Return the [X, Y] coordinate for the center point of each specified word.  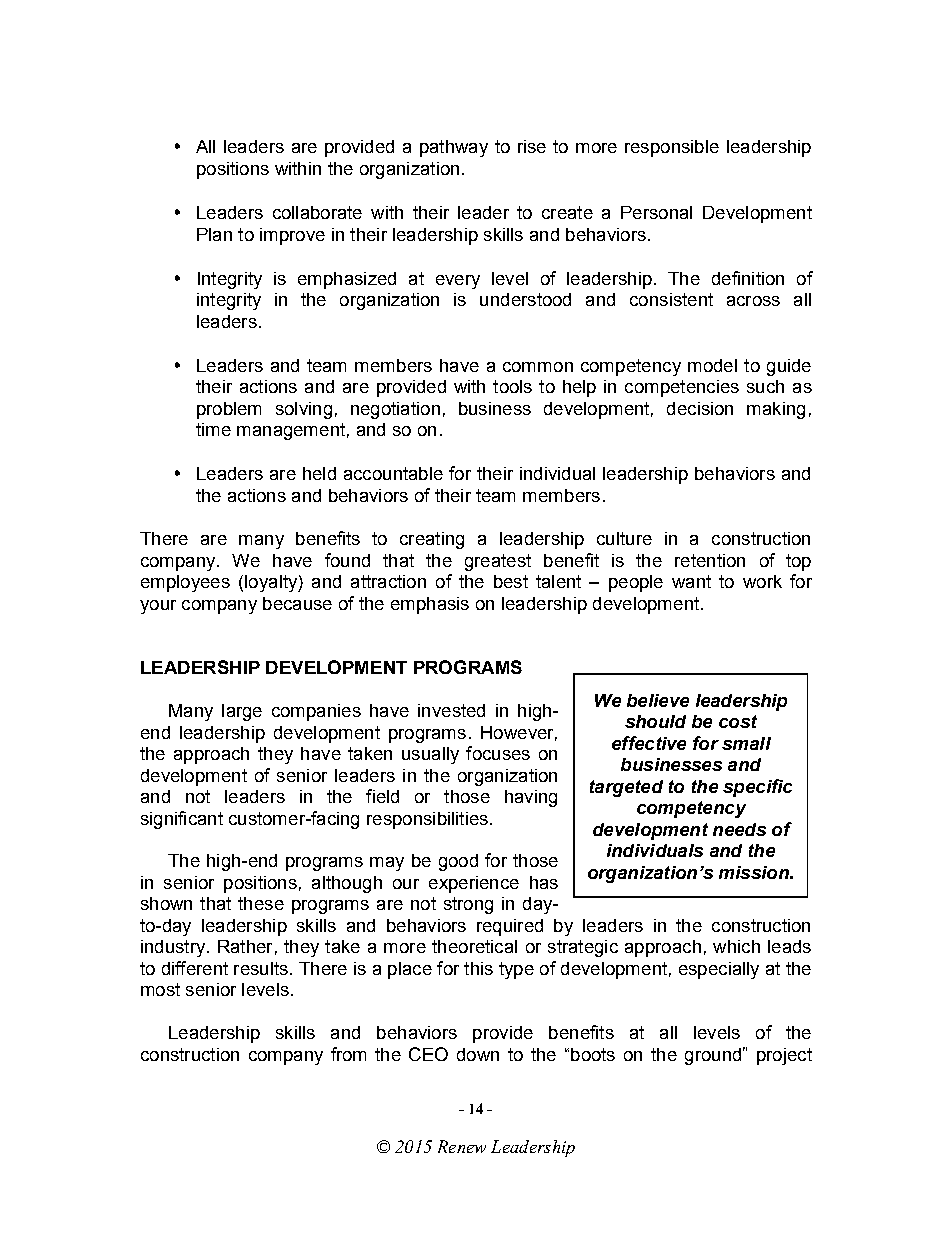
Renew [462, 1146]
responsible [672, 148]
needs [739, 829]
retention [710, 560]
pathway [454, 148]
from [348, 1054]
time [213, 429]
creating [432, 540]
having [531, 798]
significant [182, 820]
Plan [214, 234]
